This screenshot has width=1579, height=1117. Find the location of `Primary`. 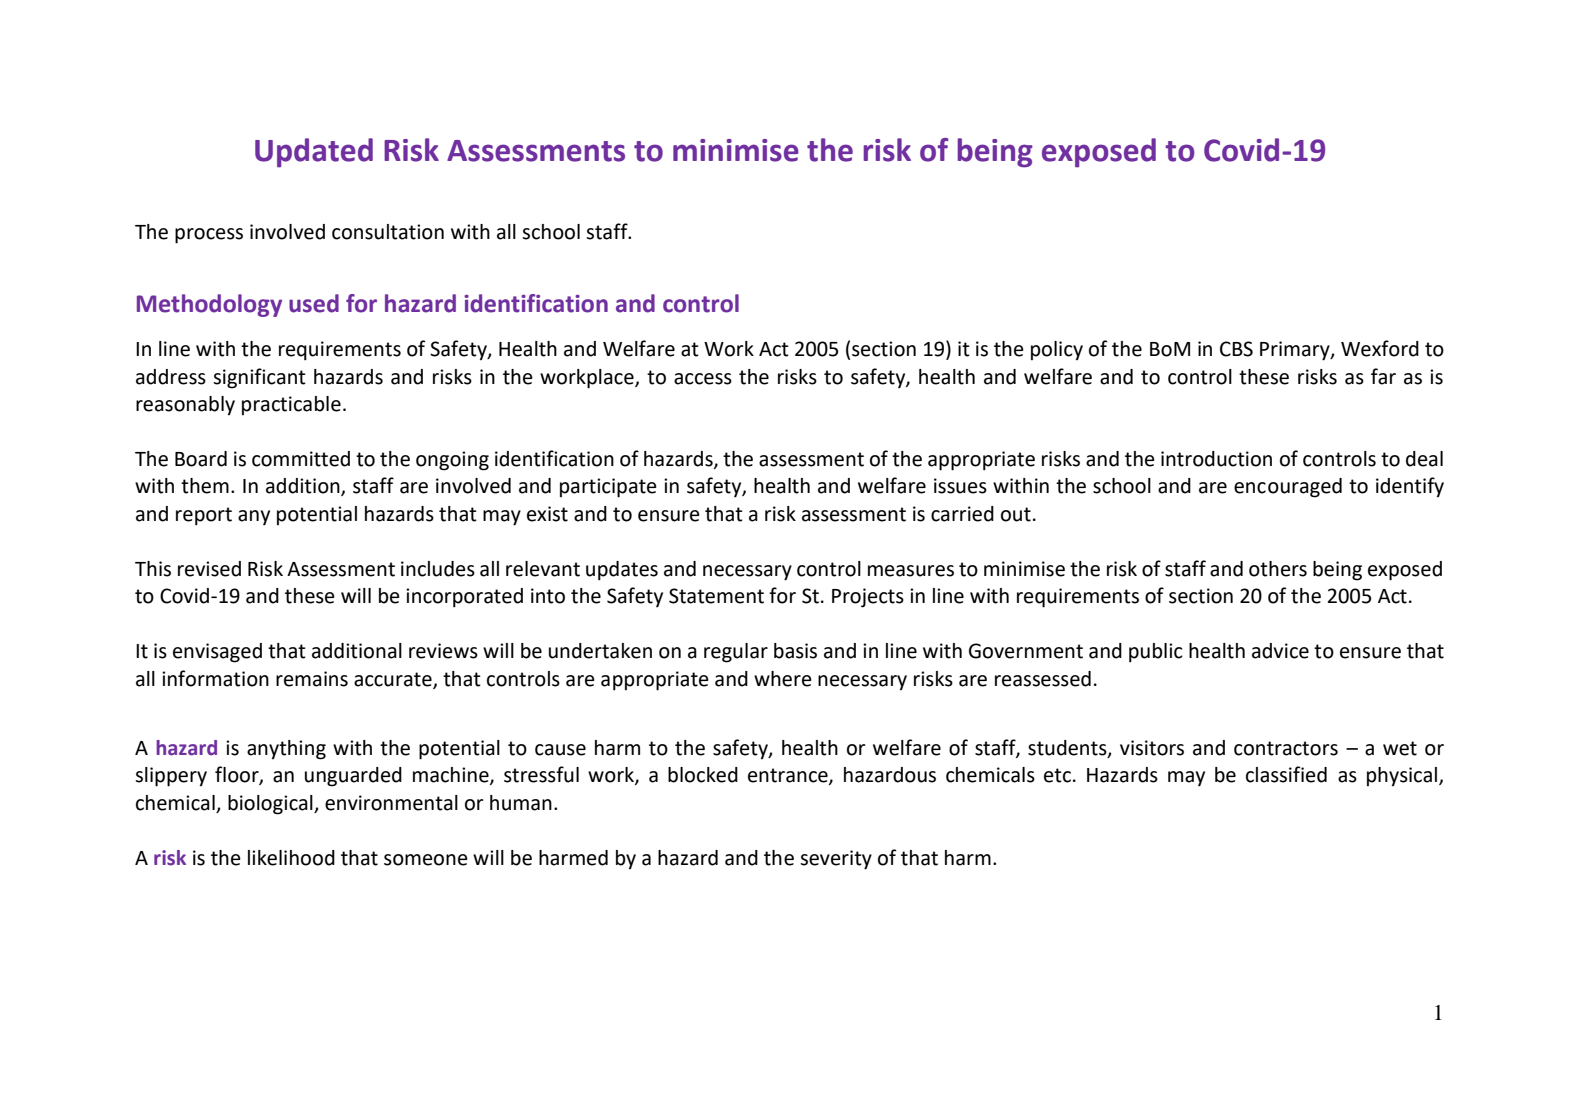

Primary is located at coordinates (1296, 351).
